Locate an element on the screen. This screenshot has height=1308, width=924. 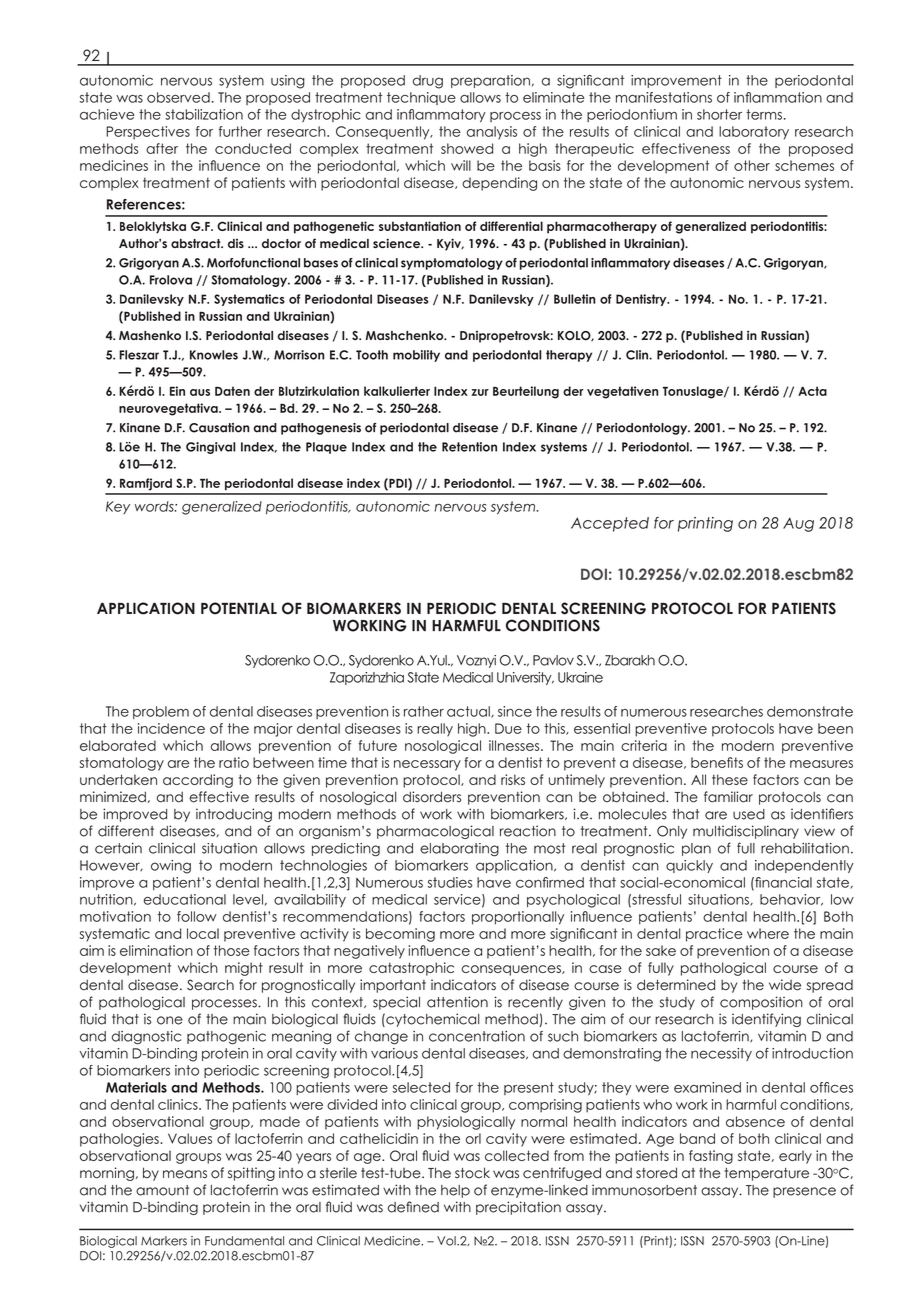
University is located at coordinates (525, 678).
